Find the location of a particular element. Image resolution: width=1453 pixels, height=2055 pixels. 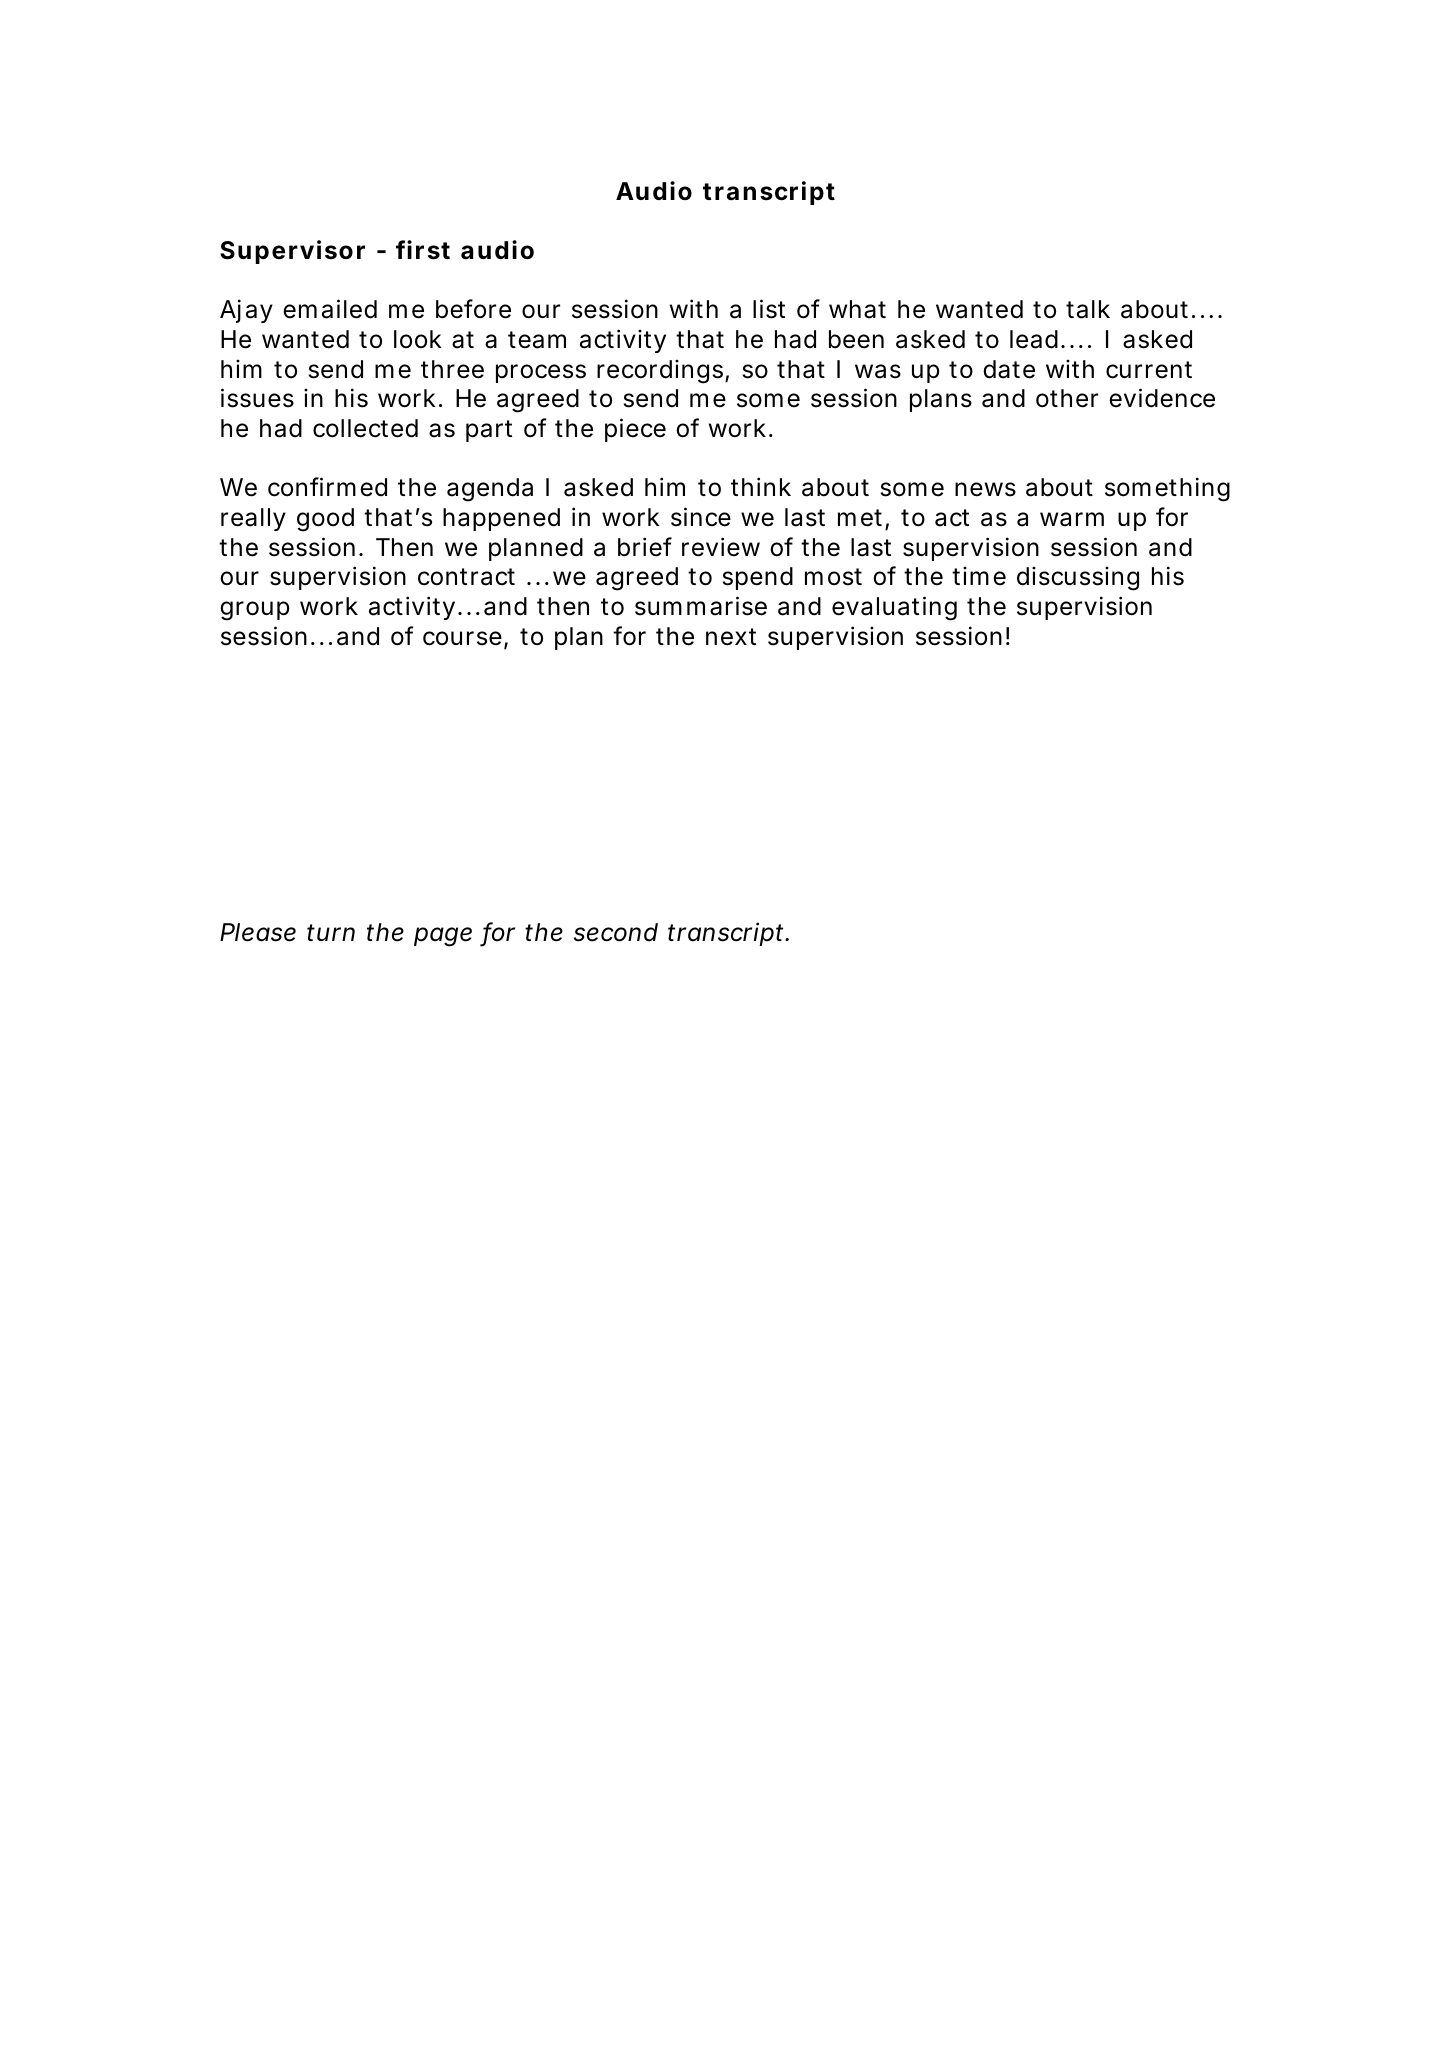

discussing is located at coordinates (1078, 579).
